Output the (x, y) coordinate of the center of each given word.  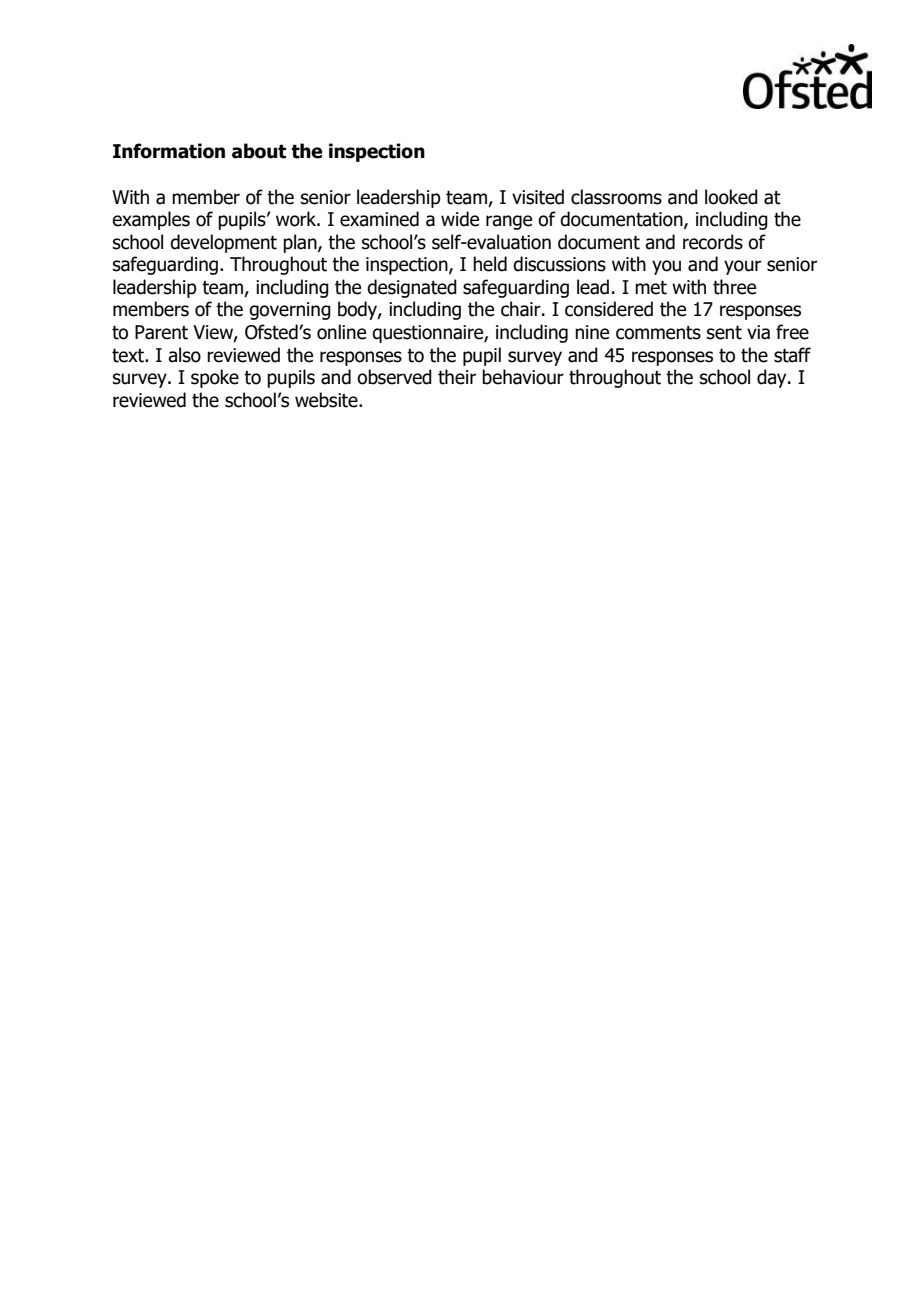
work (297, 219)
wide (460, 219)
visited (538, 197)
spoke (215, 378)
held (490, 264)
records (713, 242)
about (259, 151)
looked (731, 197)
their (457, 377)
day (773, 378)
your (742, 267)
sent (724, 332)
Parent (161, 332)
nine (592, 332)
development (223, 243)
